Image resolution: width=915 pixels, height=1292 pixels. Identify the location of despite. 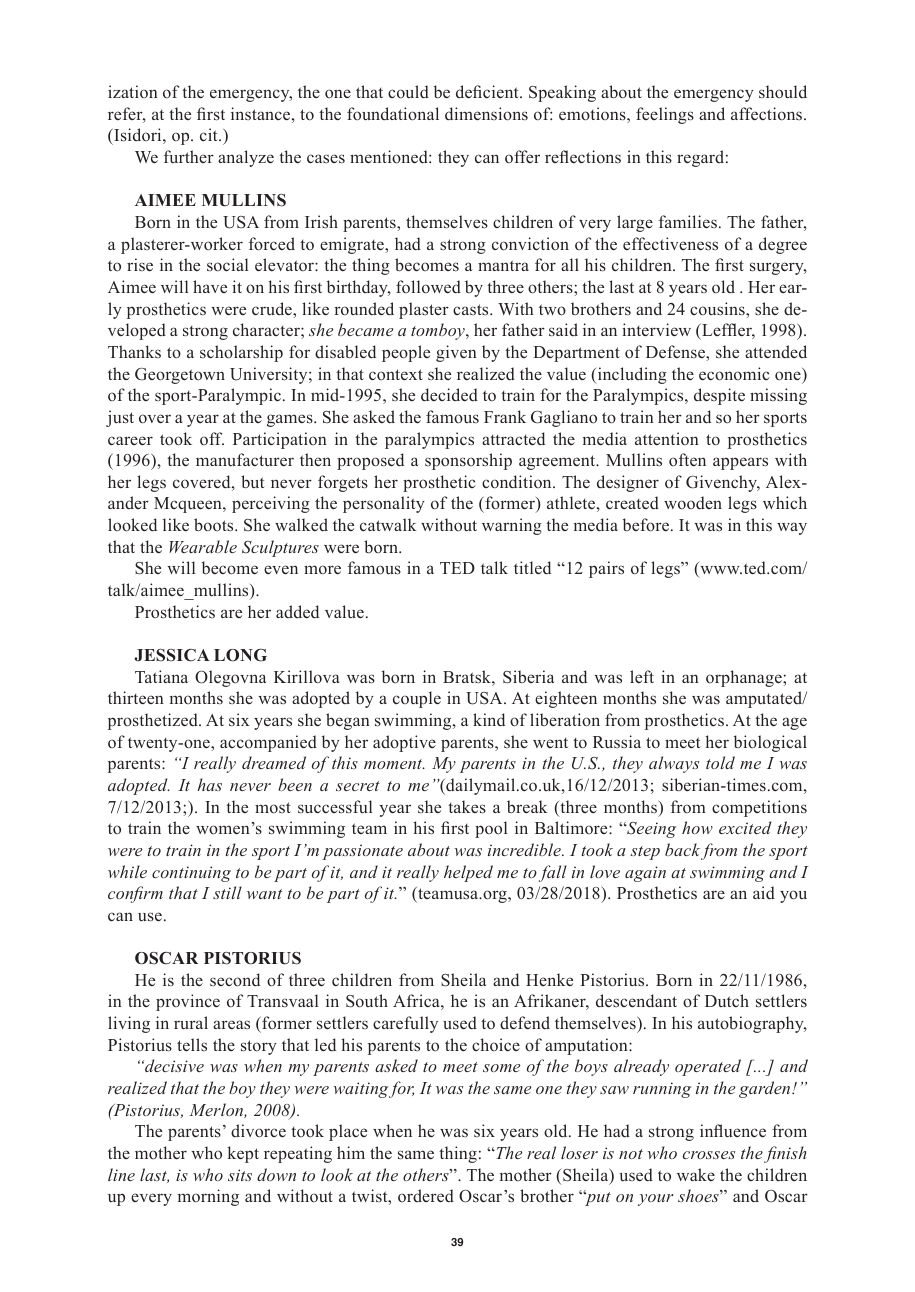
(719, 396).
